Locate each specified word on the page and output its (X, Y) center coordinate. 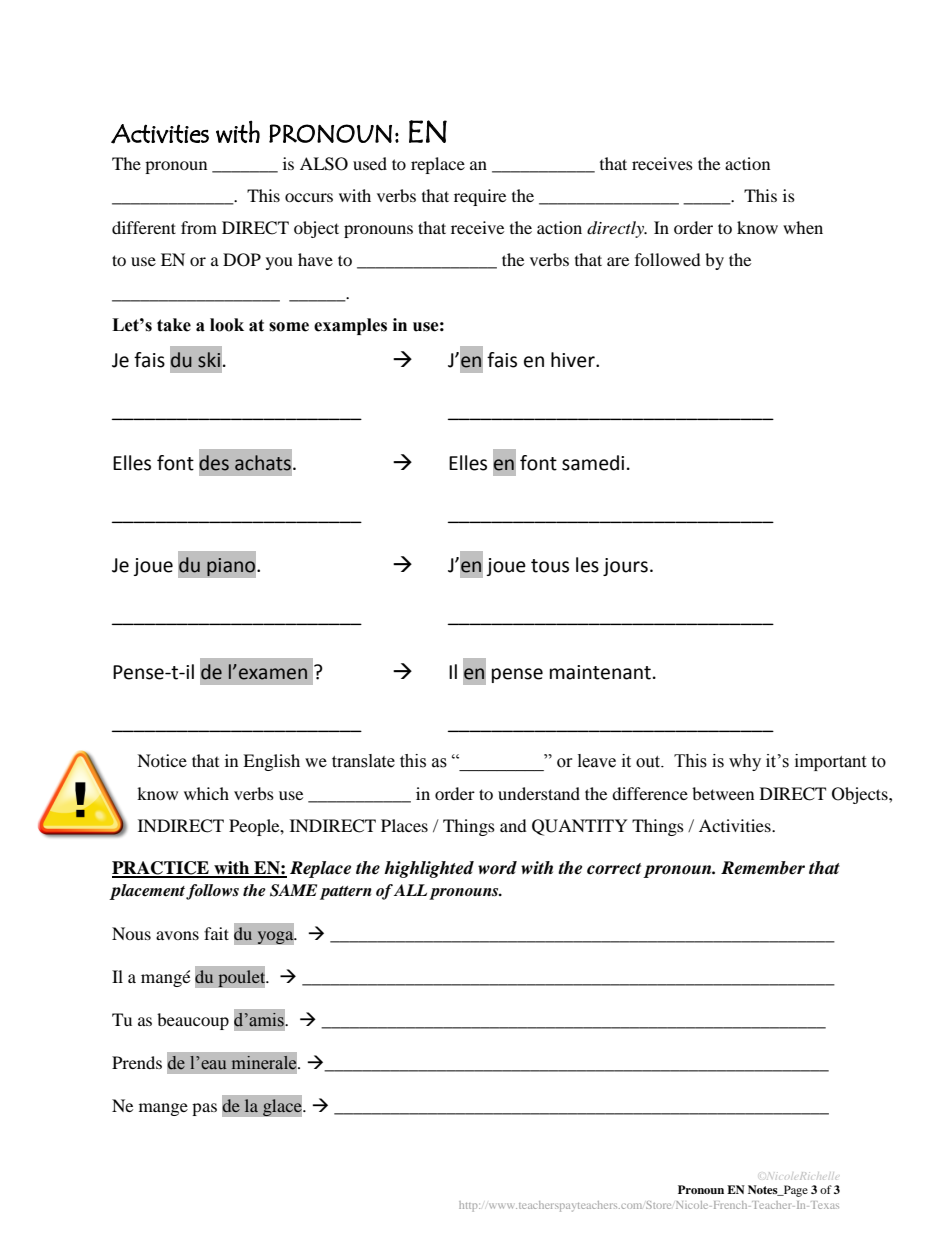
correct (614, 869)
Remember (763, 868)
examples (350, 326)
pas (204, 1109)
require (480, 197)
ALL (410, 890)
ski (209, 360)
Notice (162, 760)
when (803, 227)
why (745, 762)
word (497, 868)
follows (211, 892)
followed (668, 259)
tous (550, 566)
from (199, 227)
